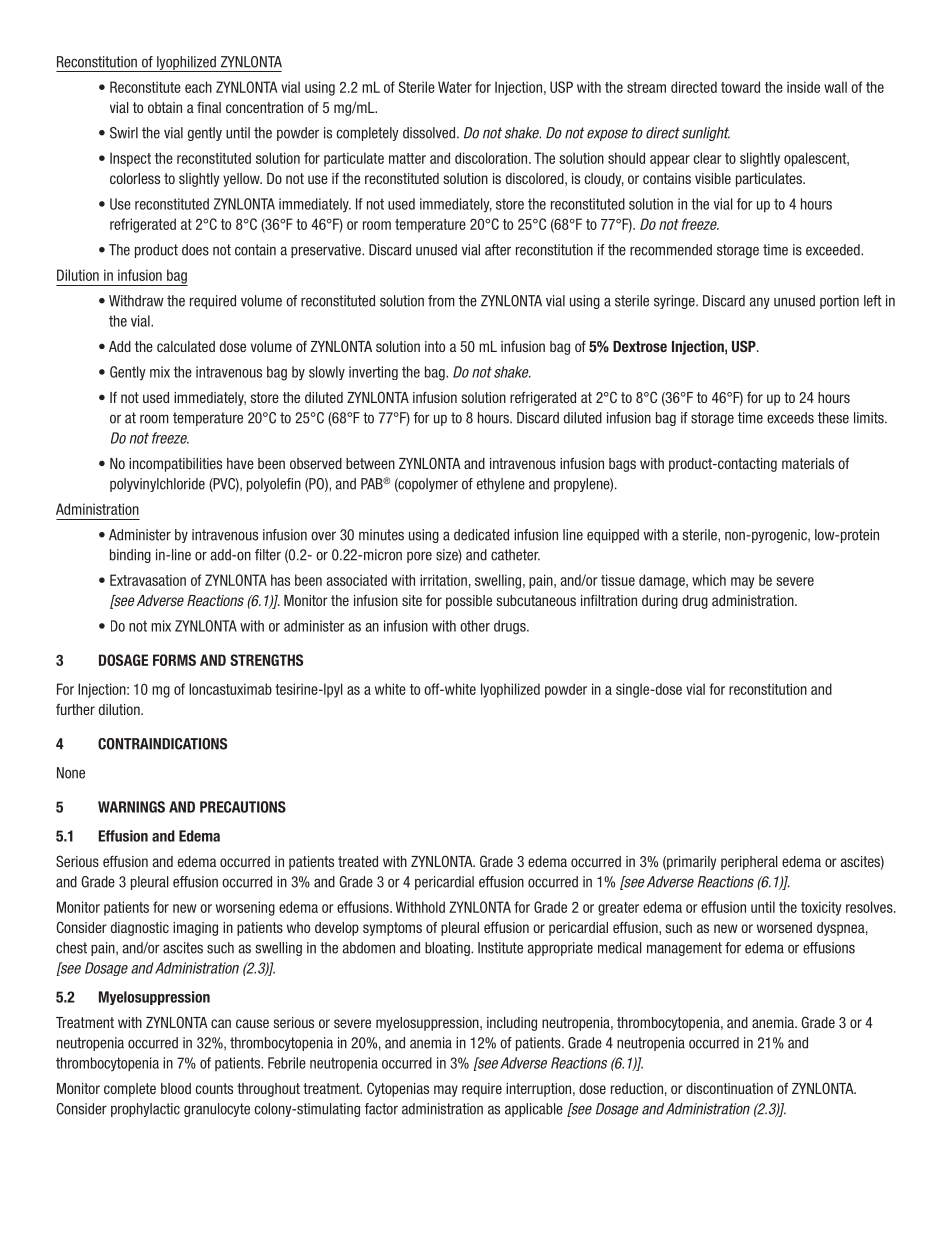 This document has height=1233, width=952. I want to click on dissolved, so click(430, 133).
